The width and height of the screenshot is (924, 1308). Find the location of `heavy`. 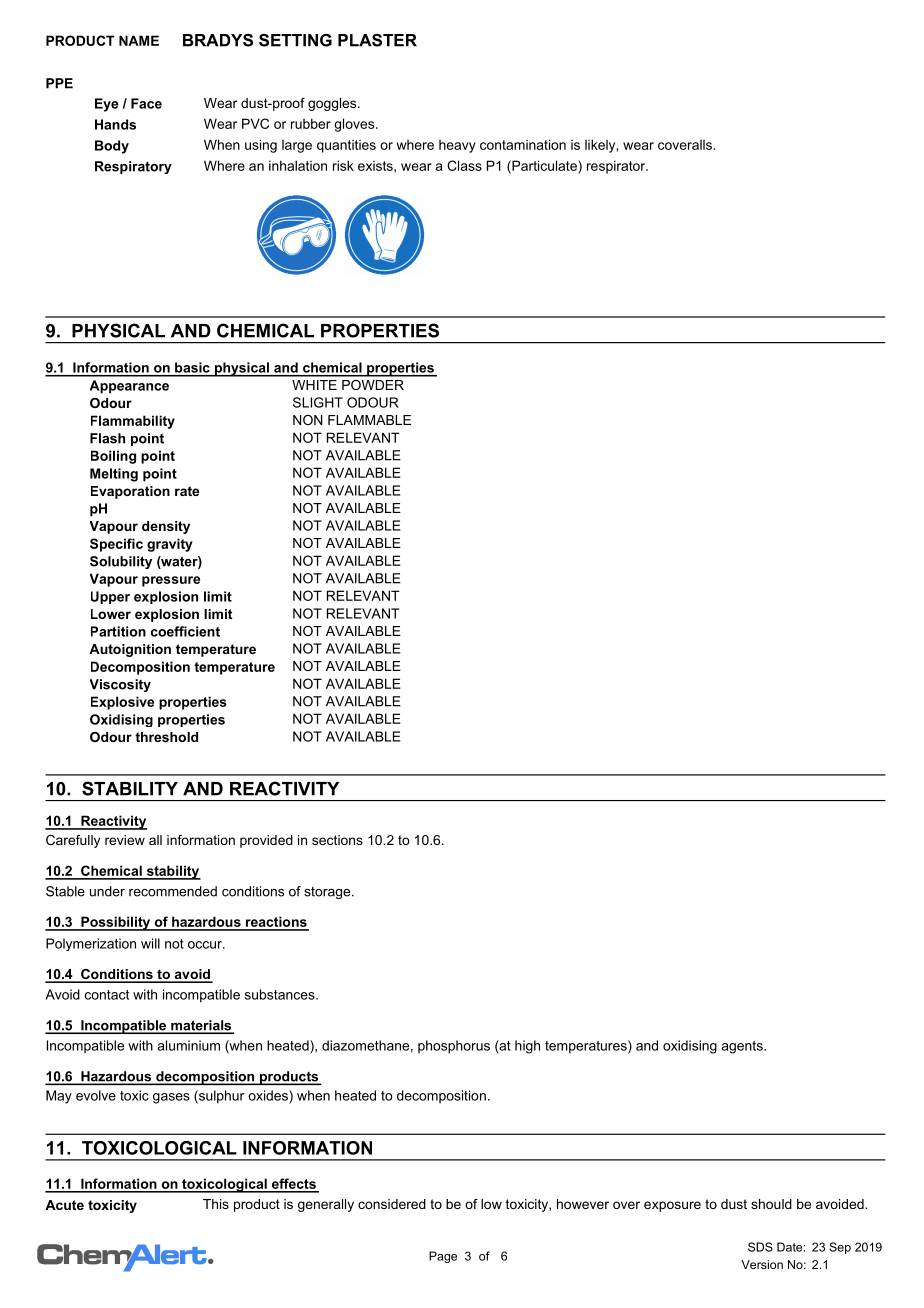

heavy is located at coordinates (457, 146).
